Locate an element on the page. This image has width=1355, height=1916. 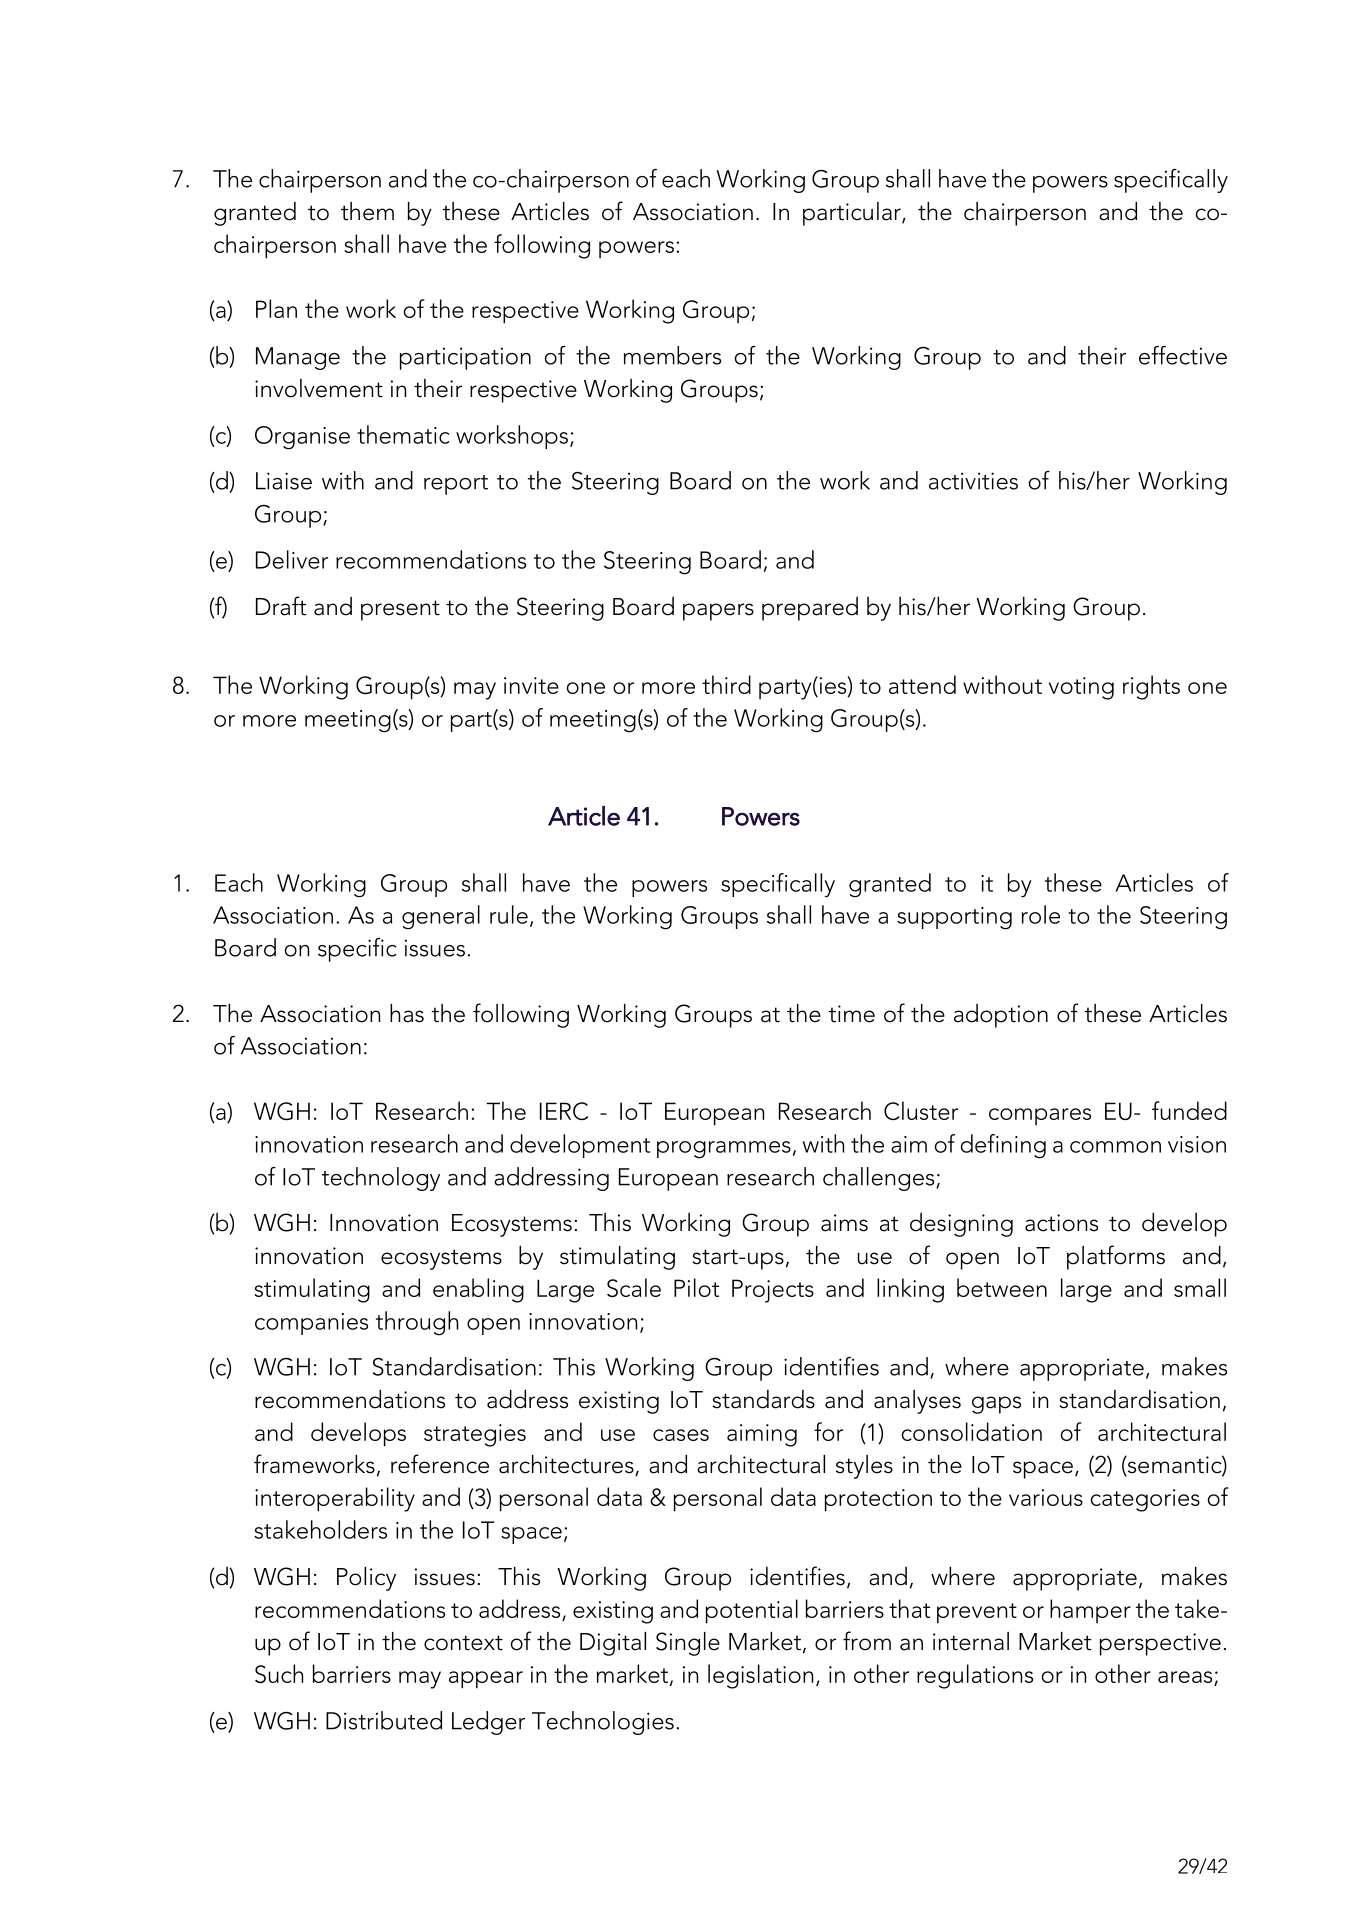
perspective is located at coordinates (1160, 1644).
